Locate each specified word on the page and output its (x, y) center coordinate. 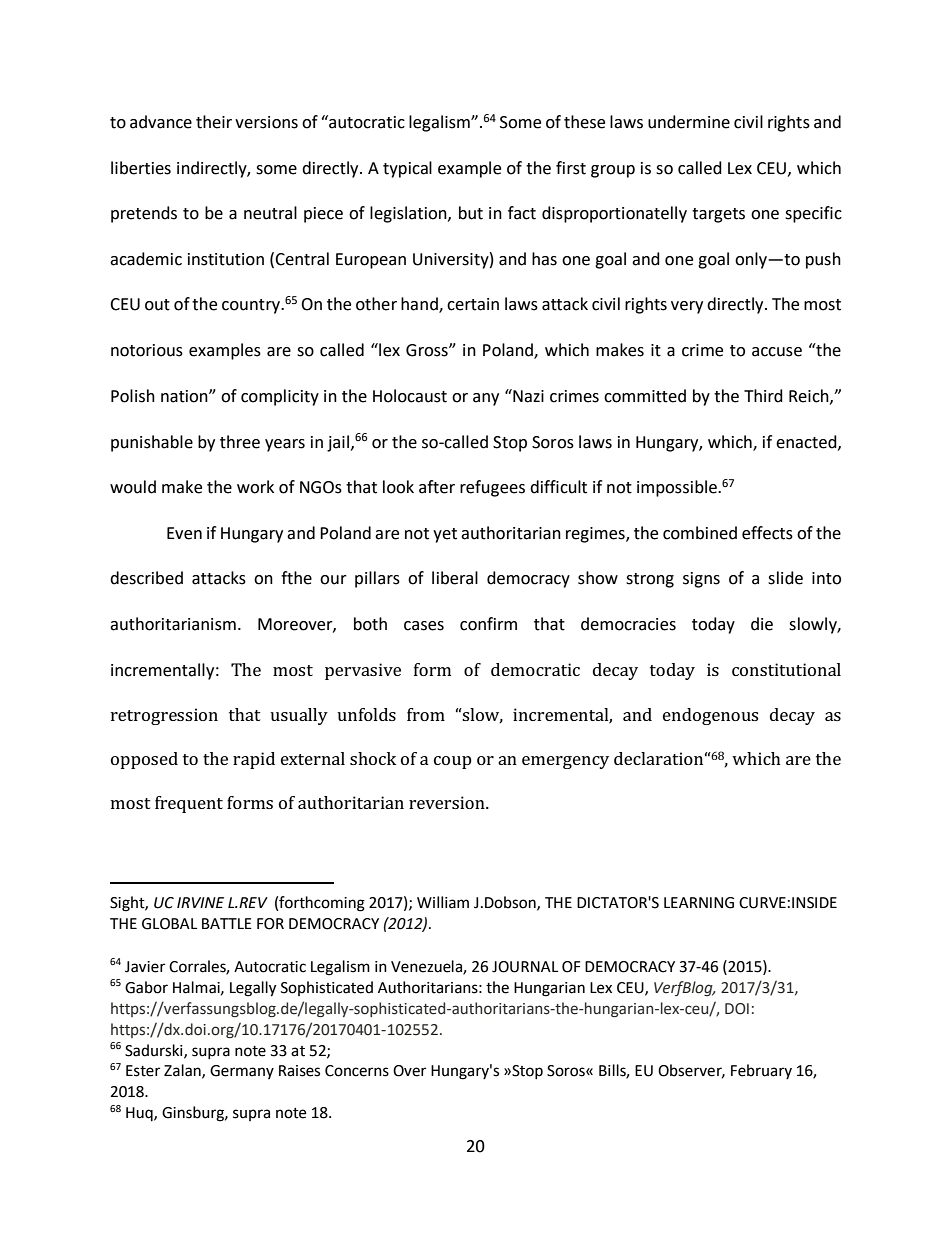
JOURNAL (525, 967)
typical (407, 169)
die (762, 624)
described (146, 578)
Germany (242, 1072)
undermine (689, 122)
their (214, 122)
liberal (455, 578)
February (761, 1071)
